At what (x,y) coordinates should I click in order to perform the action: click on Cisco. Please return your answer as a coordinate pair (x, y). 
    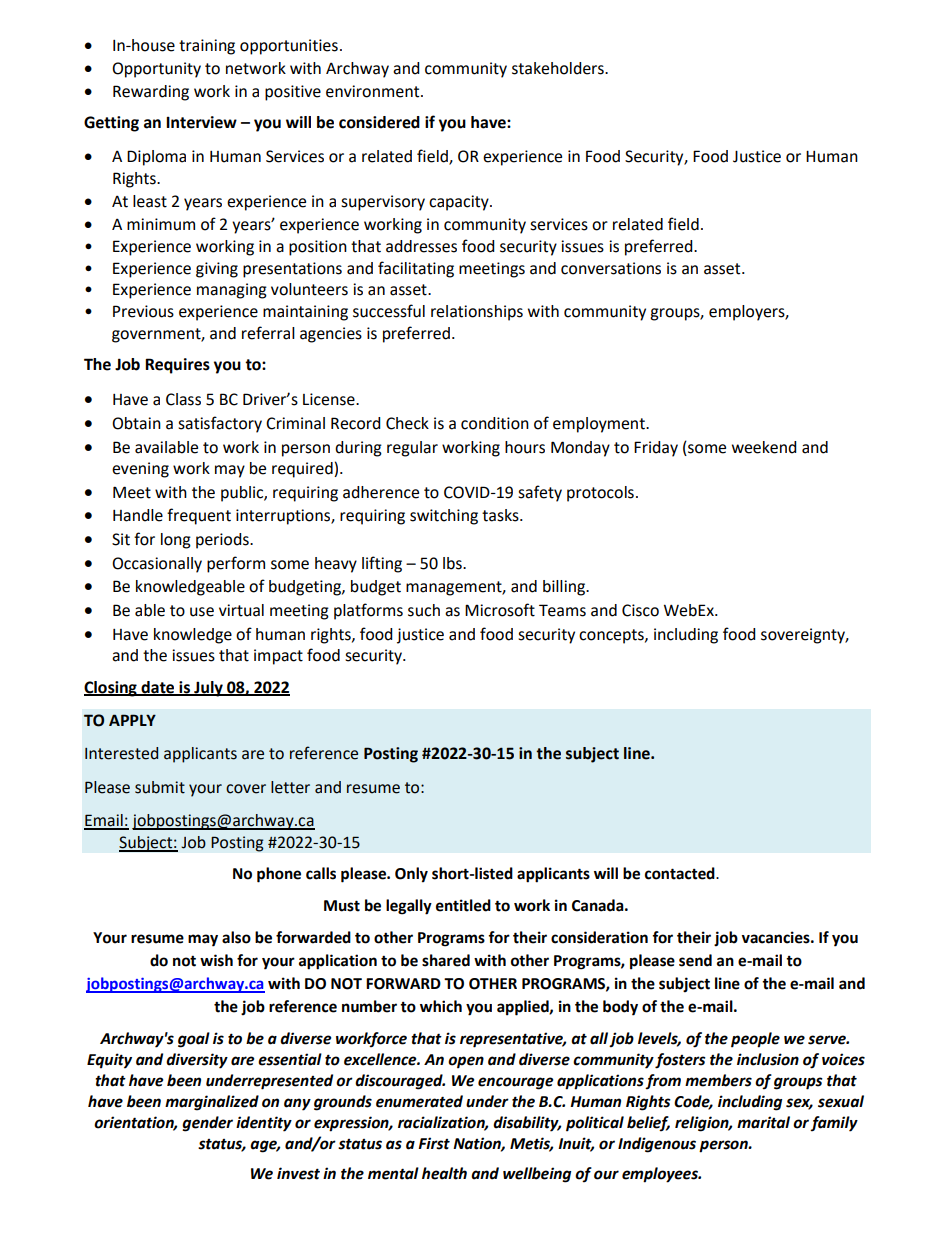
    Looking at the image, I should click on (640, 610).
